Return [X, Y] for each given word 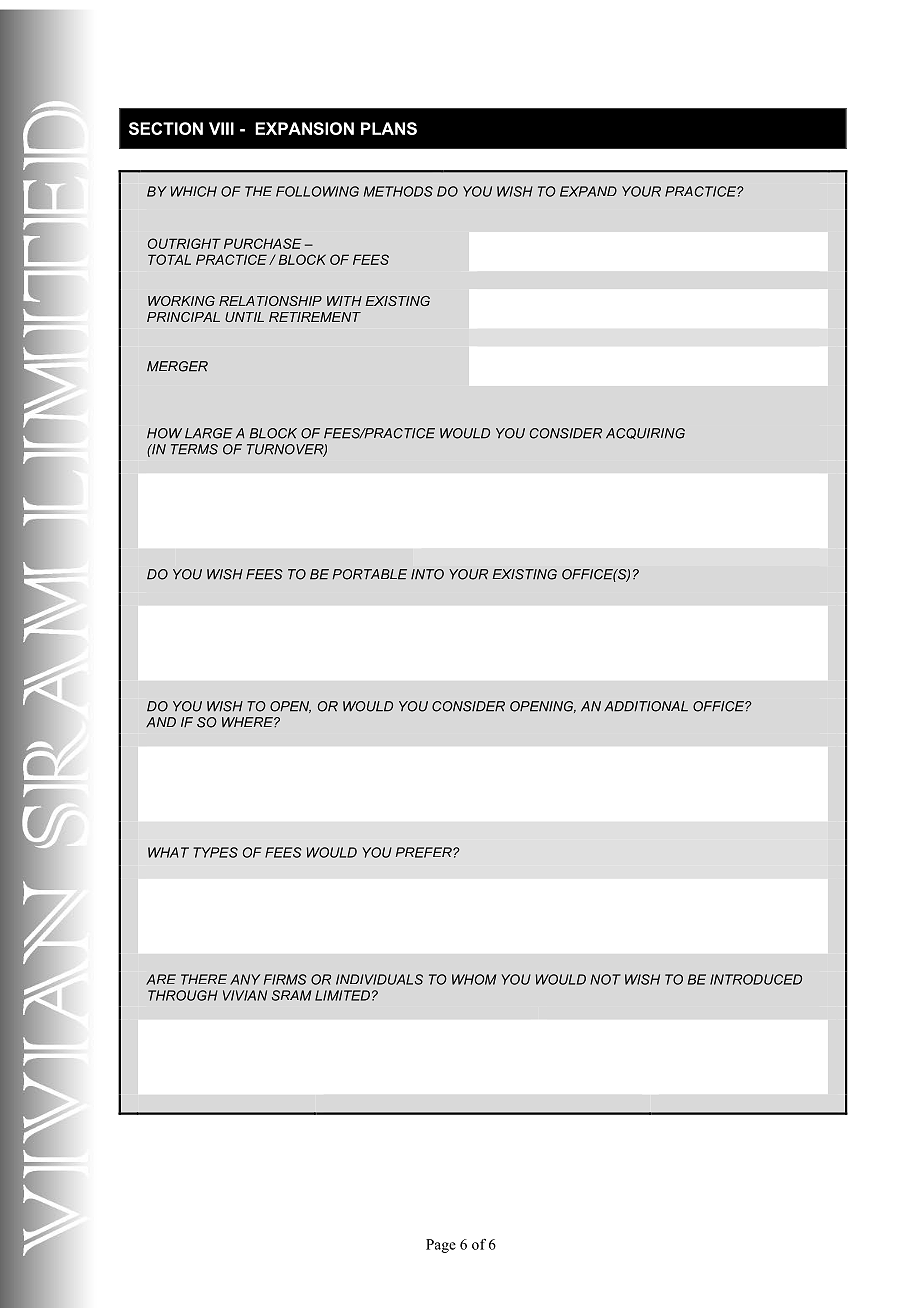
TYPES [215, 852]
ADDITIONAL [646, 706]
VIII [221, 128]
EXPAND [588, 191]
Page [441, 1246]
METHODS [398, 191]
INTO [427, 574]
